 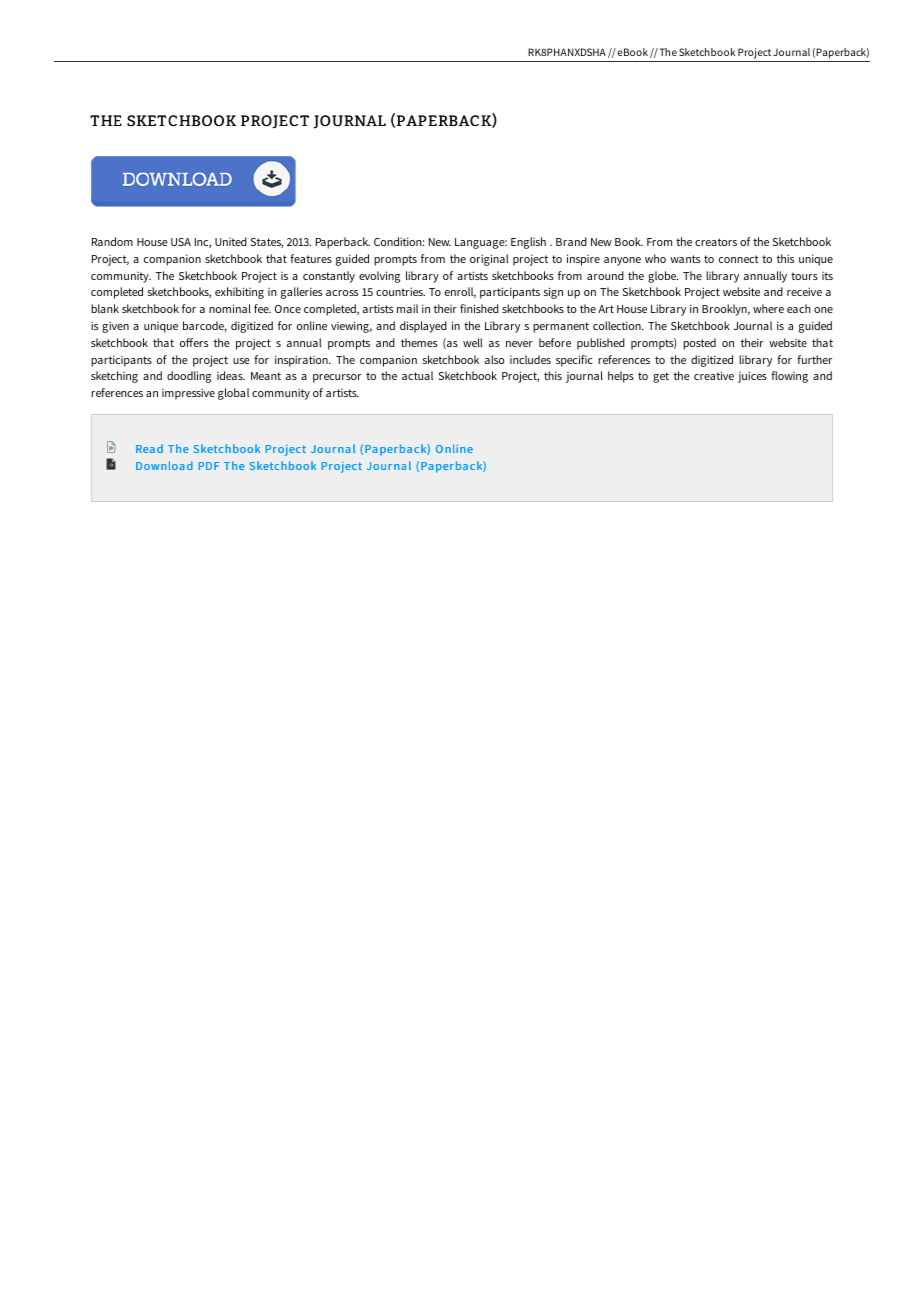 What do you see at coordinates (181, 242) in the screenshot?
I see `USA` at bounding box center [181, 242].
